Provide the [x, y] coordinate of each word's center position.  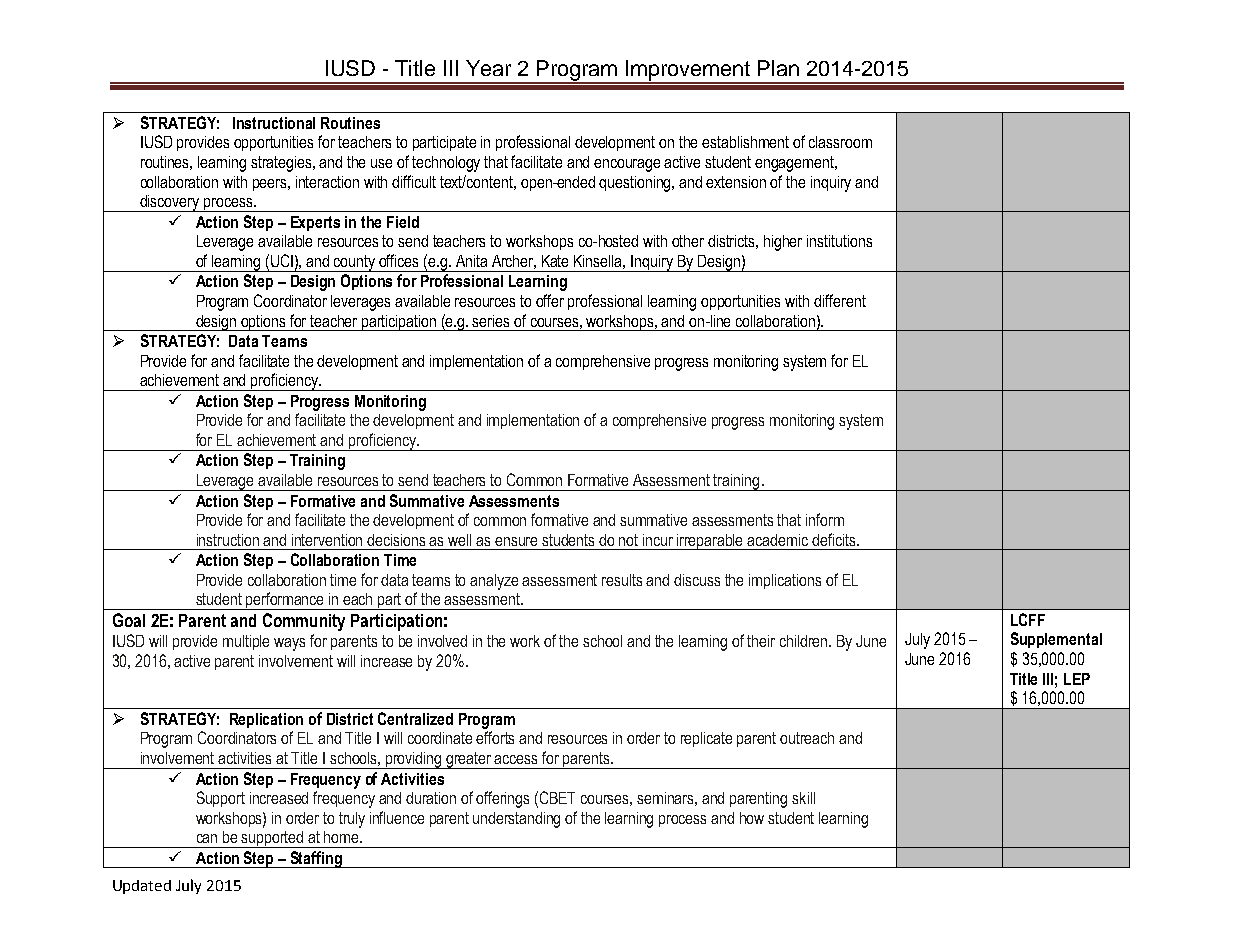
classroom [840, 142]
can [207, 838]
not [628, 540]
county [355, 263]
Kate [555, 261]
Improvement [688, 71]
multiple [246, 642]
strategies [283, 164]
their [761, 641]
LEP [1077, 679]
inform [825, 519]
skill [803, 798]
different [840, 300]
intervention [327, 540]
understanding [516, 820]
